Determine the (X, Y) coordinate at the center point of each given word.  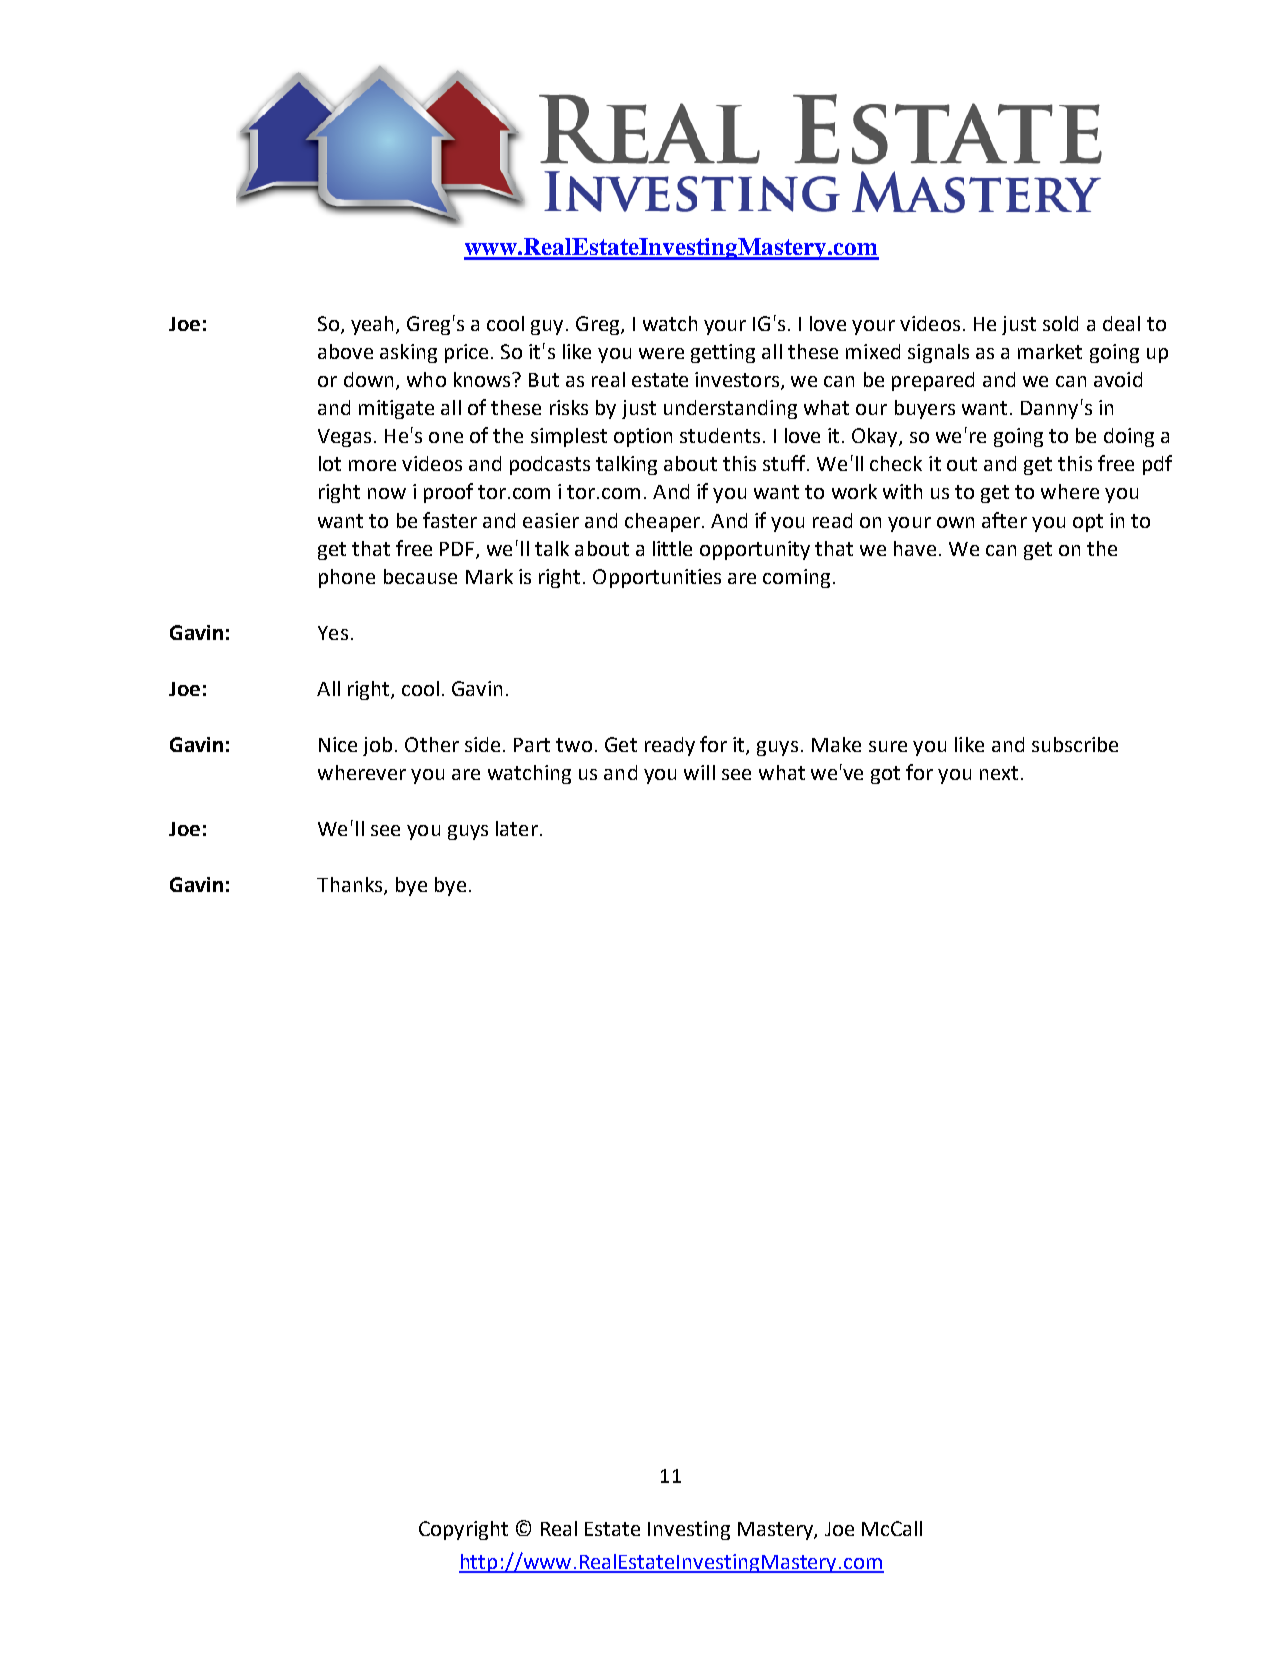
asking (408, 353)
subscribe (1075, 744)
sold (1060, 323)
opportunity (755, 550)
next (999, 773)
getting (723, 353)
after (1004, 520)
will (699, 772)
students (720, 435)
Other (432, 744)
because (420, 576)
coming (796, 578)
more (372, 465)
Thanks (351, 886)
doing (1129, 437)
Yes (333, 633)
